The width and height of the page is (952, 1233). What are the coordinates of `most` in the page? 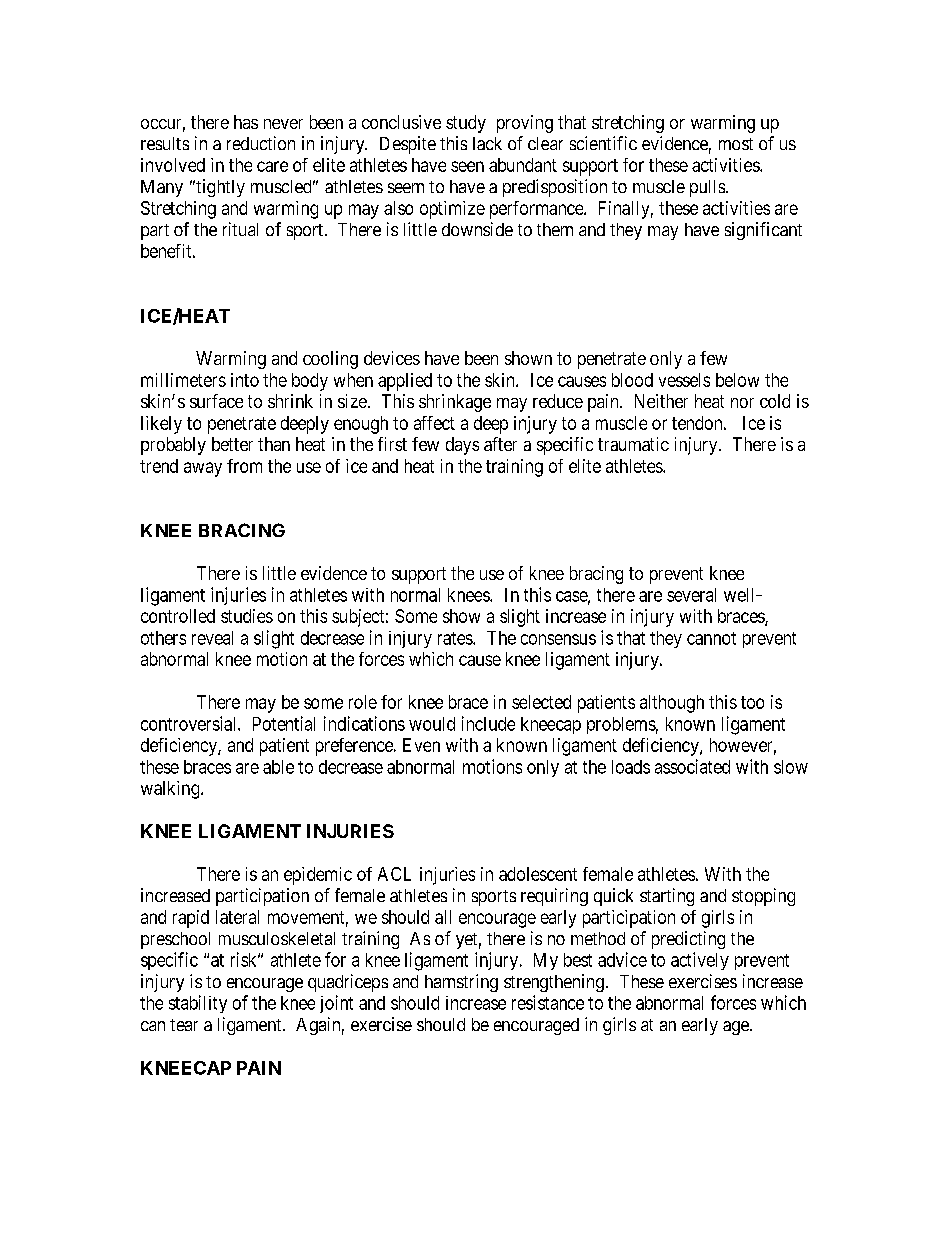 It's located at (736, 144).
